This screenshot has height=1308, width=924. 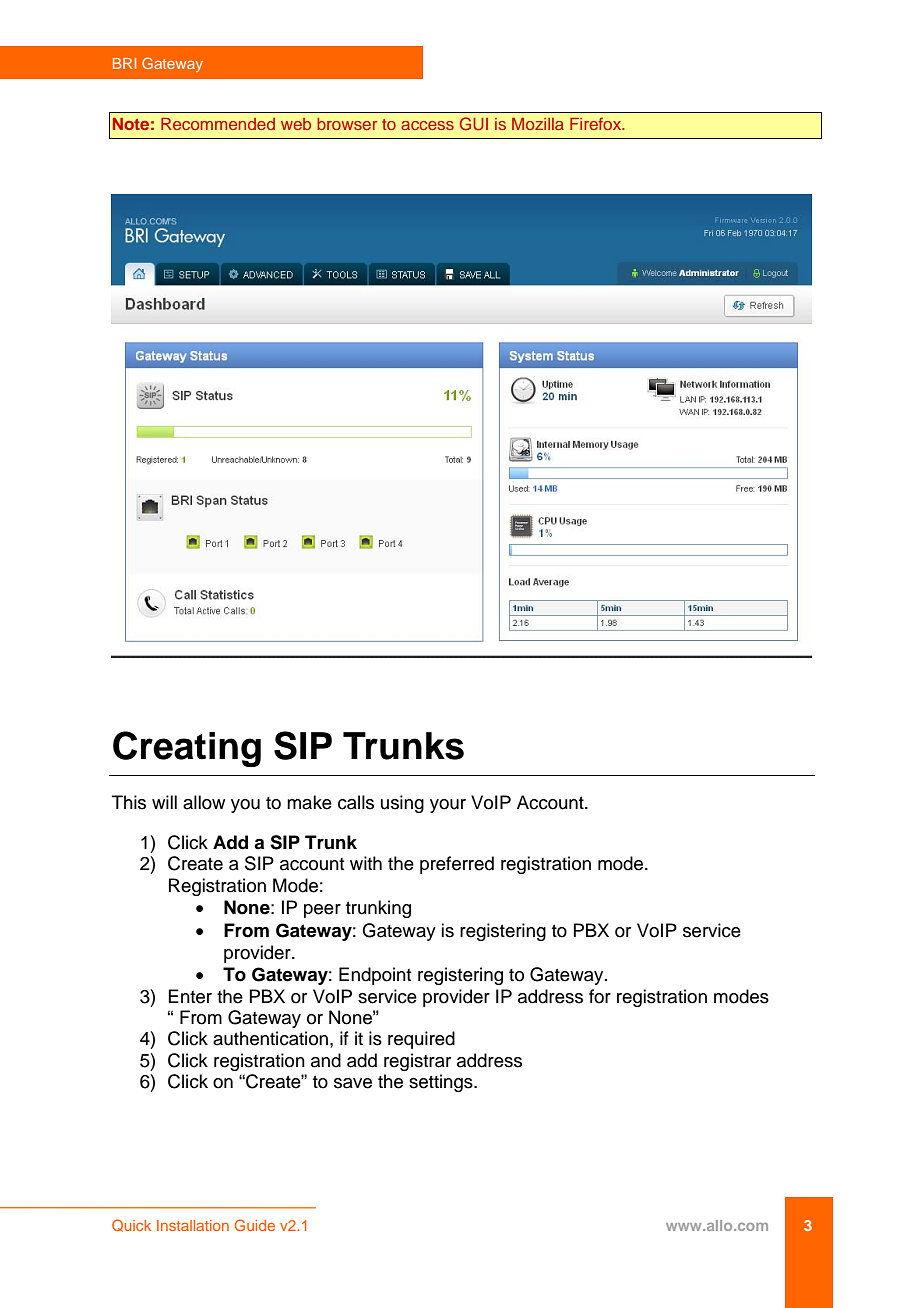 I want to click on Installation, so click(x=193, y=1225).
